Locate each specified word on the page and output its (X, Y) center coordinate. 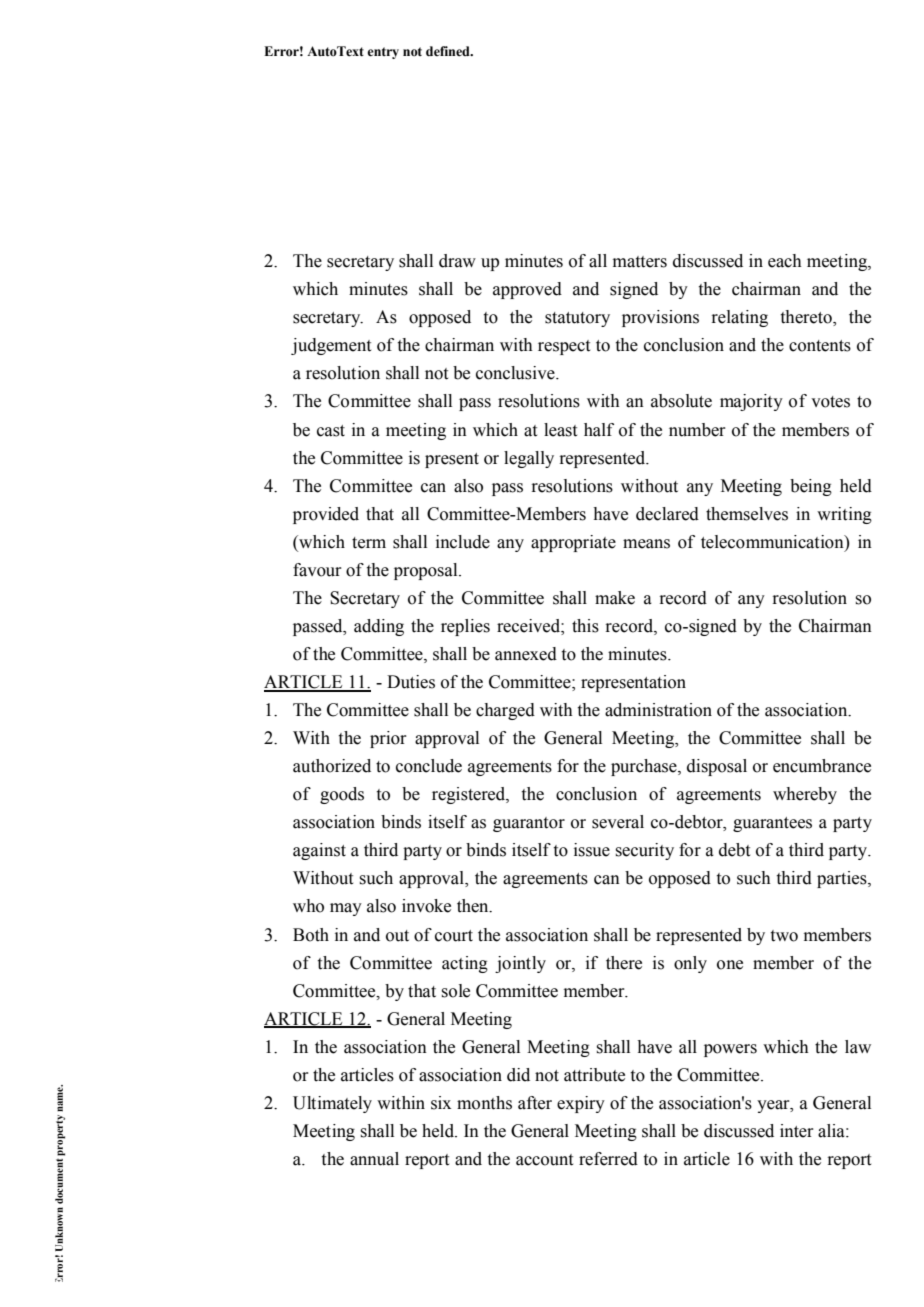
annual (374, 1159)
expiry (581, 1104)
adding (379, 627)
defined (449, 51)
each (785, 261)
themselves (747, 514)
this (585, 626)
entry (383, 53)
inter (797, 1131)
